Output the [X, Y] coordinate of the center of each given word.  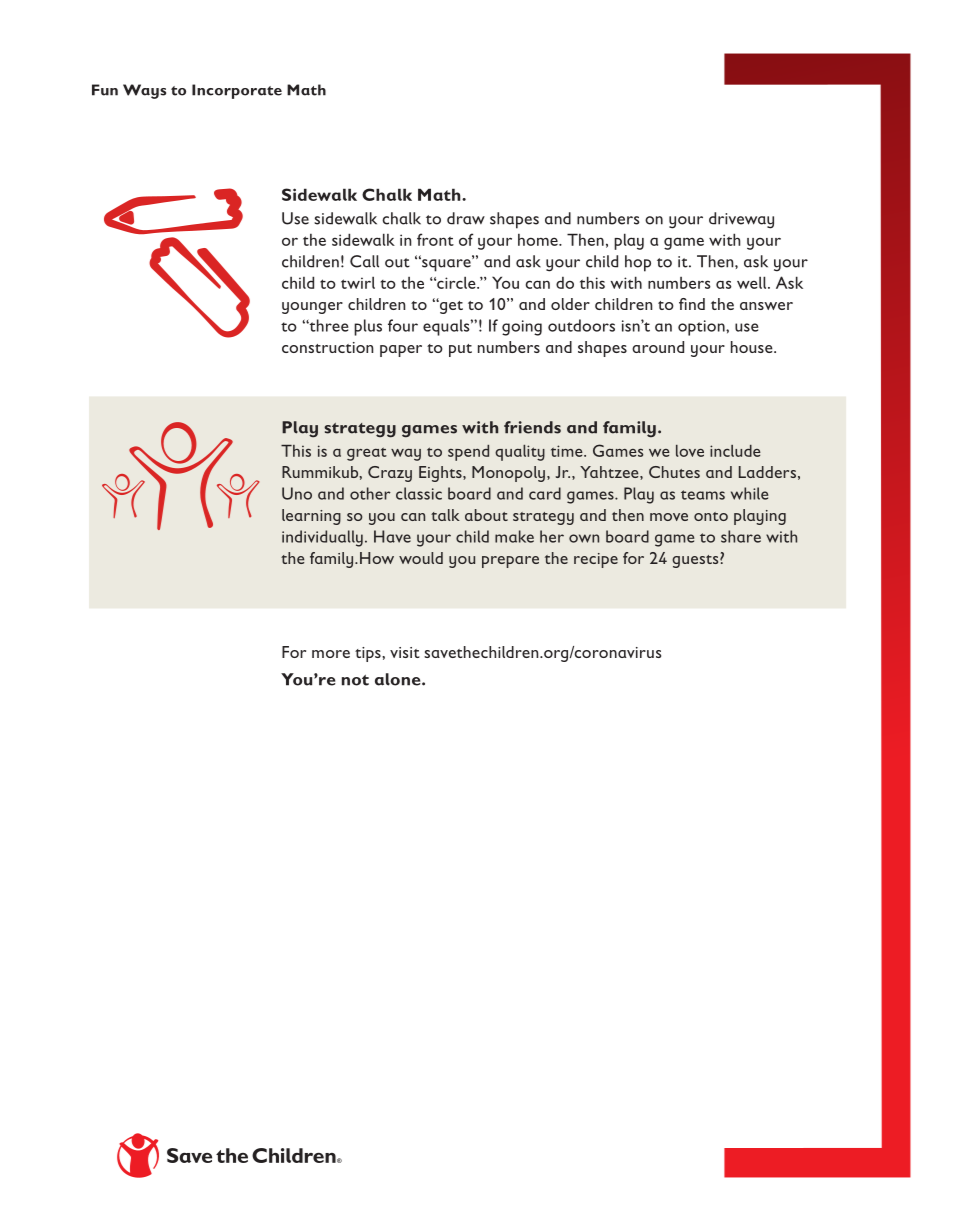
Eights [441, 474]
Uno [297, 493]
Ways [144, 91]
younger [312, 308]
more [331, 654]
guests [696, 561]
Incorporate [237, 91]
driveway [741, 220]
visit [405, 652]
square [446, 264]
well [753, 282]
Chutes [674, 472]
